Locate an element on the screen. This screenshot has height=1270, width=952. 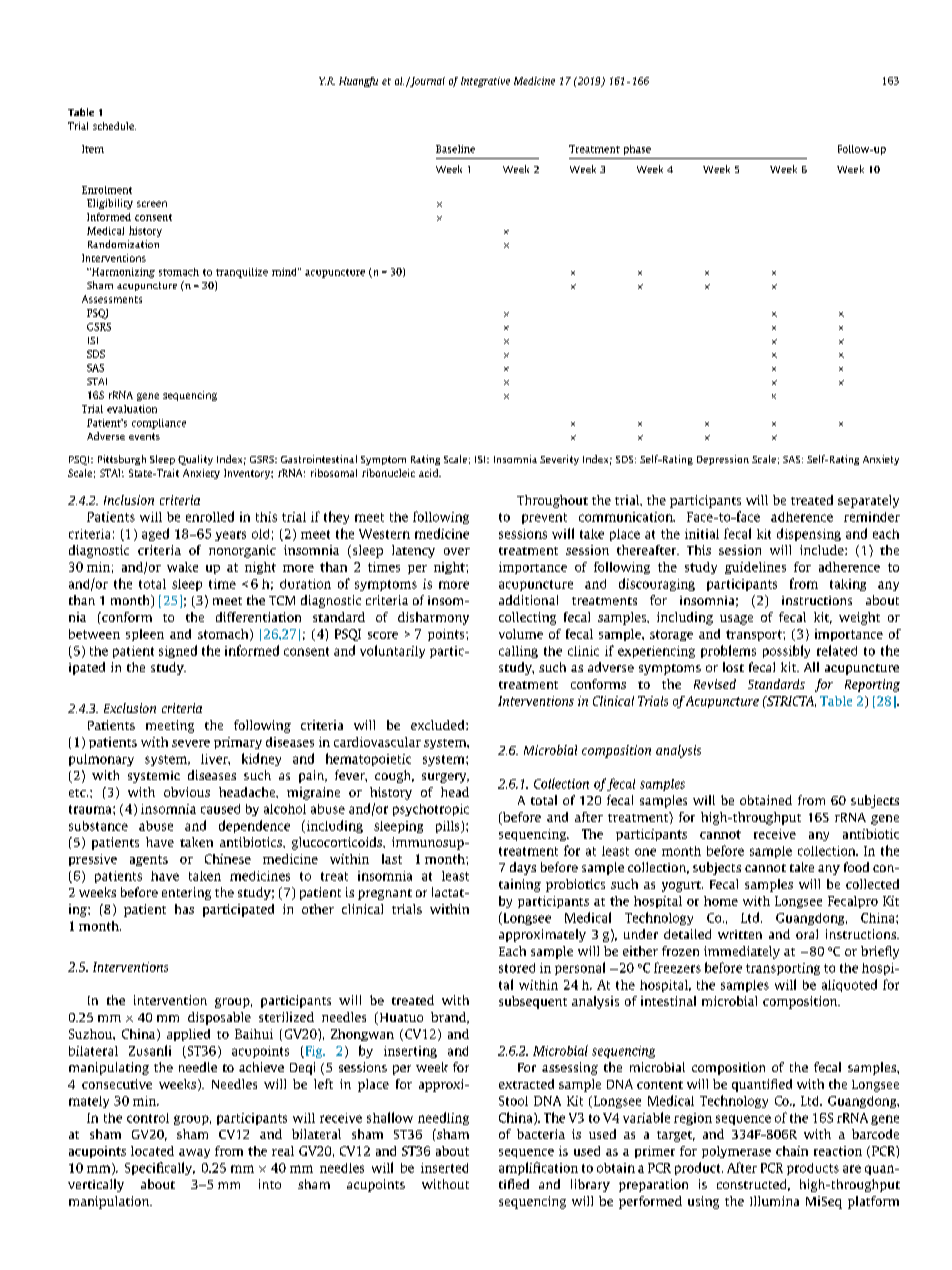
Depression is located at coordinates (723, 460).
